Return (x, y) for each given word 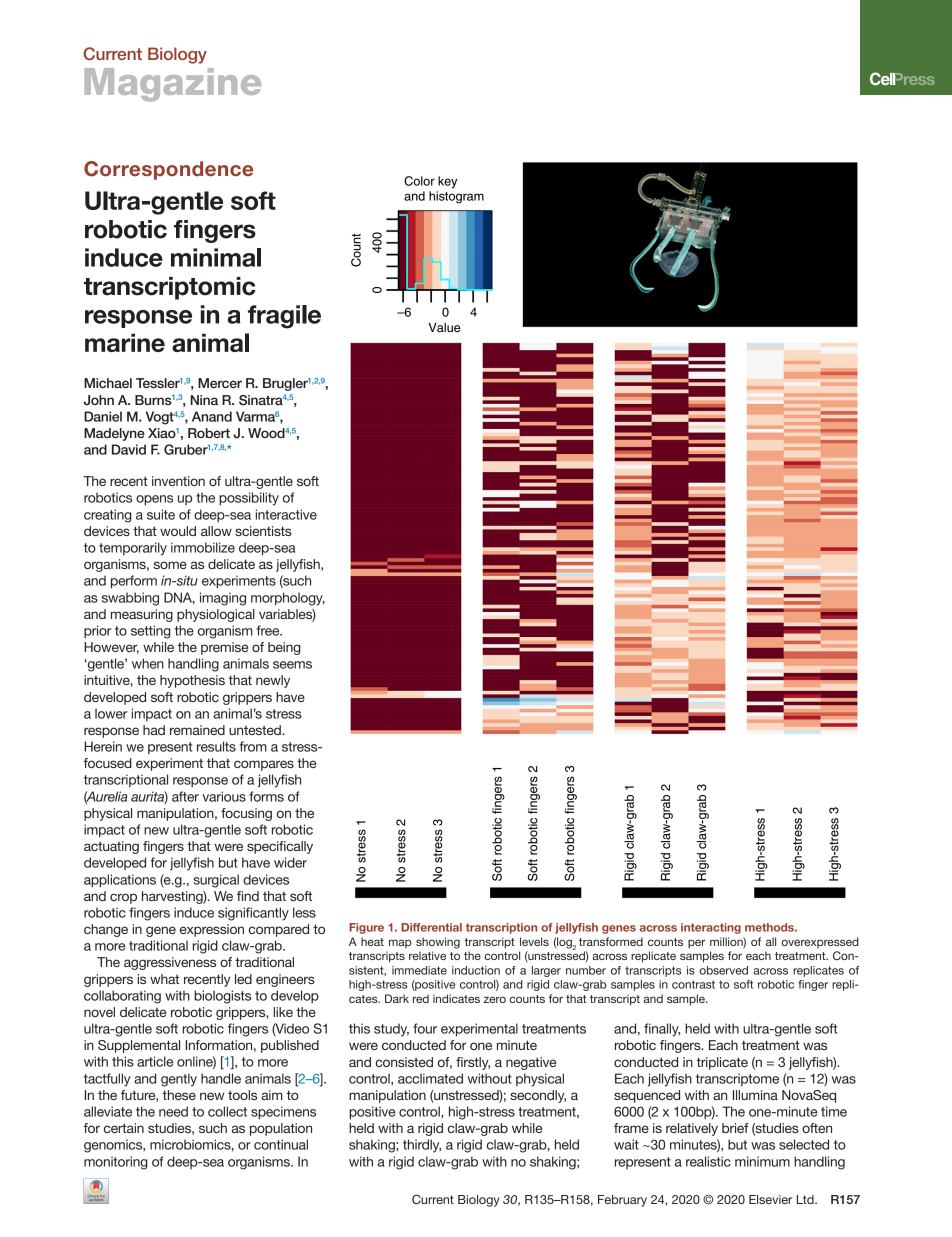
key (447, 182)
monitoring (116, 1163)
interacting (711, 928)
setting (151, 632)
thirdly (422, 1146)
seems (292, 665)
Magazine (173, 85)
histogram (456, 197)
